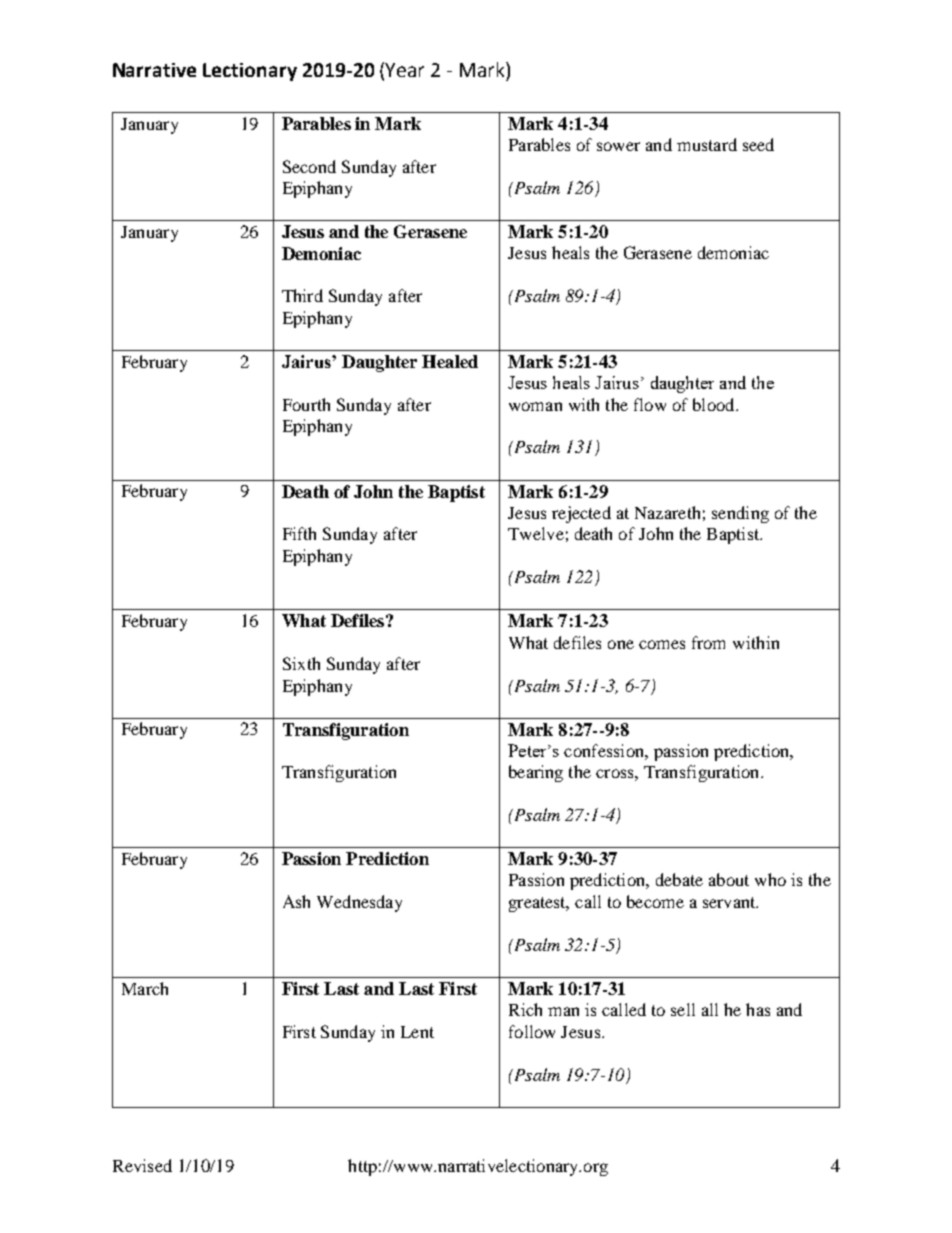 This page has width=952, height=1233. What do you see at coordinates (450, 361) in the page?
I see `Healed` at bounding box center [450, 361].
